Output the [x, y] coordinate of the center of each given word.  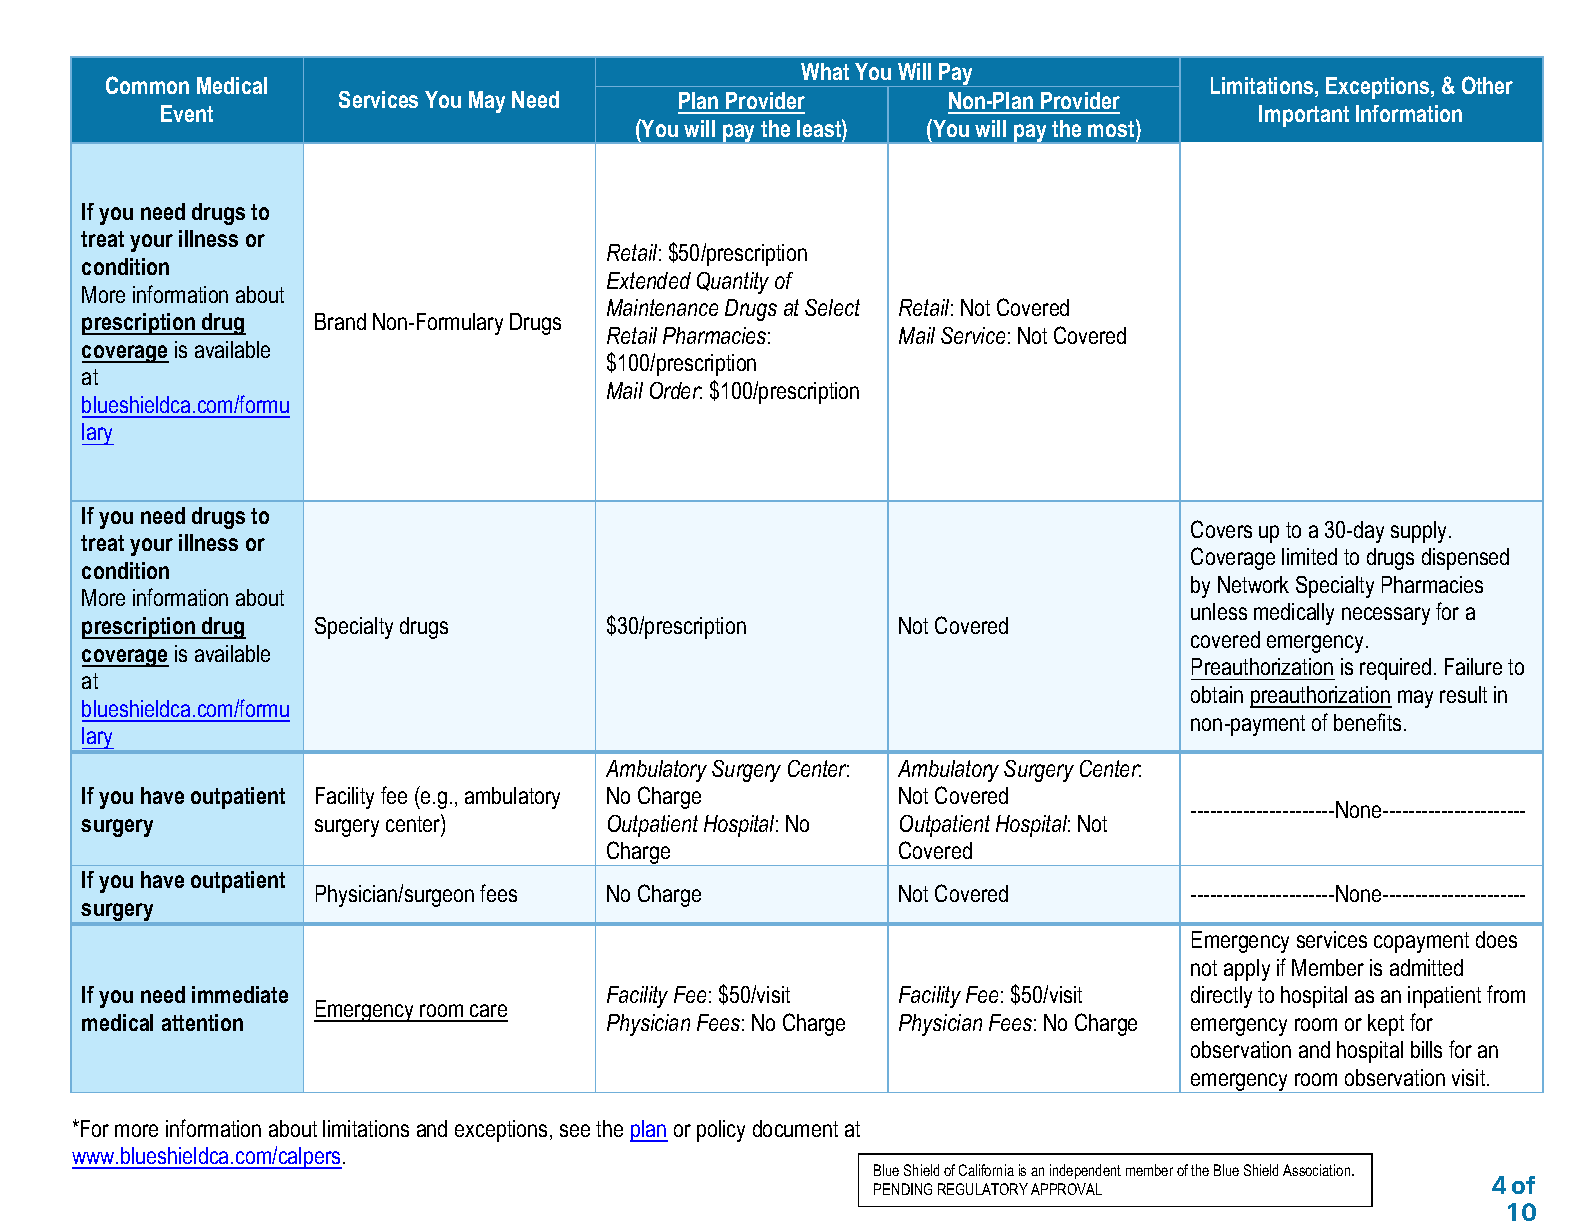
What [825, 71]
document [795, 1128]
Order [676, 390]
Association [1318, 1170]
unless [1219, 611]
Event [187, 113]
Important [1304, 116]
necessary [1386, 616]
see [575, 1130]
